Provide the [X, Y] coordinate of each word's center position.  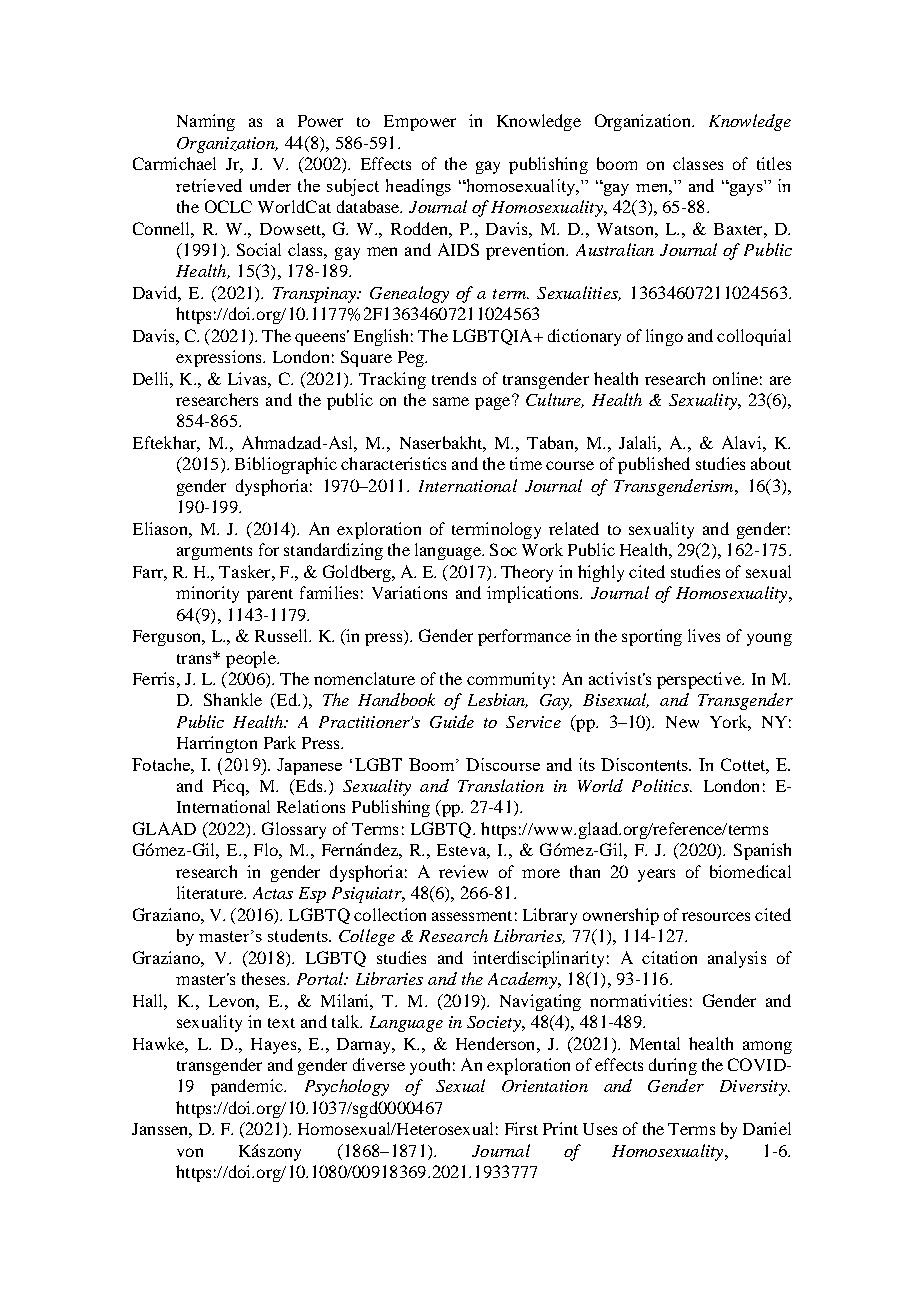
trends [454, 378]
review [463, 871]
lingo [664, 337]
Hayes [275, 1046]
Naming [206, 122]
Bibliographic [286, 465]
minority [207, 594]
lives [704, 635]
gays [745, 189]
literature [211, 892]
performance [524, 637]
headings [418, 187]
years [656, 875]
